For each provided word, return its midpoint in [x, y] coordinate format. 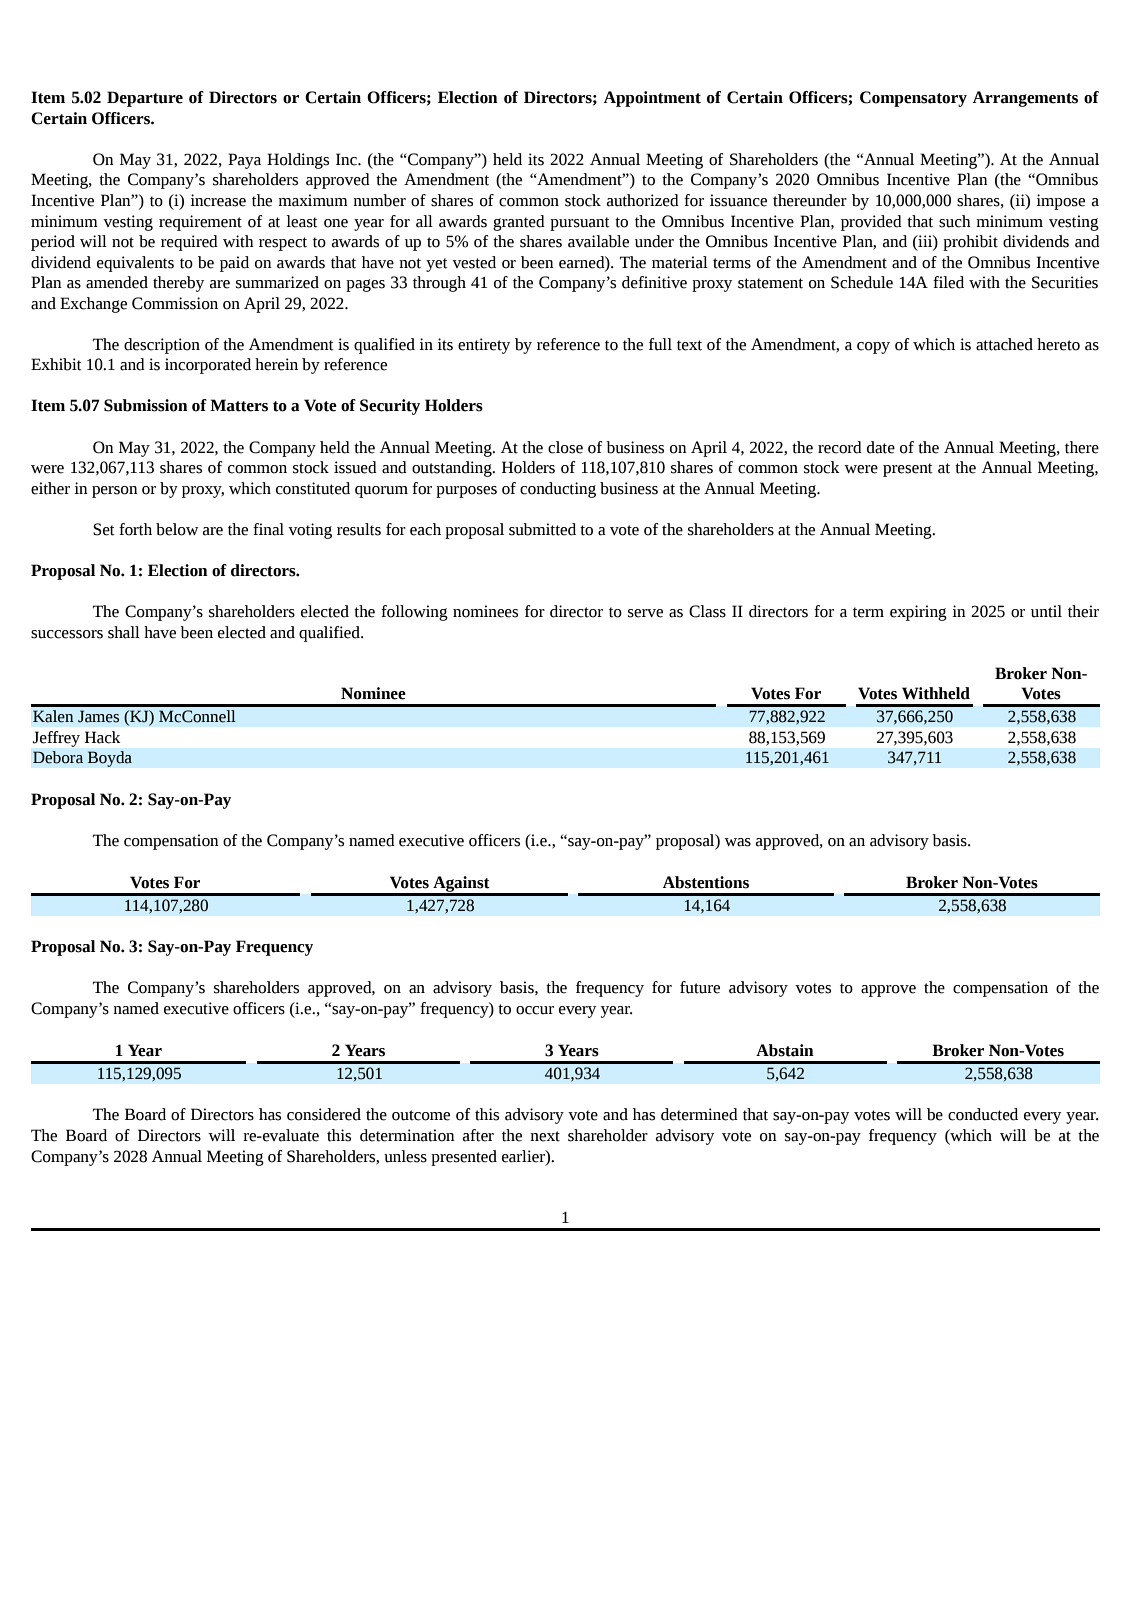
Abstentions [706, 882]
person [115, 492]
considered [324, 1114]
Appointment [652, 99]
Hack [102, 737]
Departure [145, 99]
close [565, 447]
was [737, 842]
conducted [983, 1114]
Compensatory [913, 99]
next [545, 1136]
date [881, 447]
